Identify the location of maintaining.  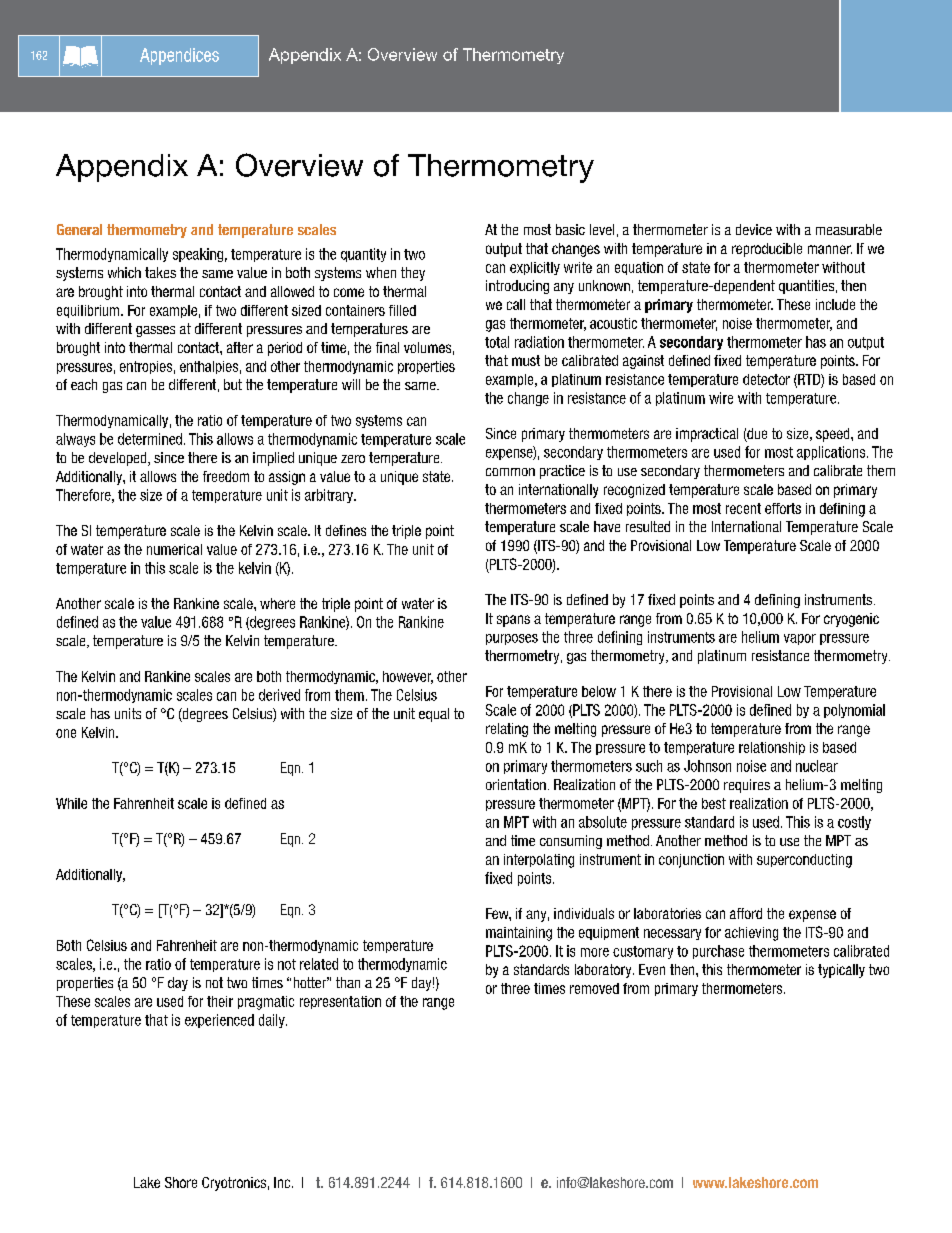
(519, 934).
